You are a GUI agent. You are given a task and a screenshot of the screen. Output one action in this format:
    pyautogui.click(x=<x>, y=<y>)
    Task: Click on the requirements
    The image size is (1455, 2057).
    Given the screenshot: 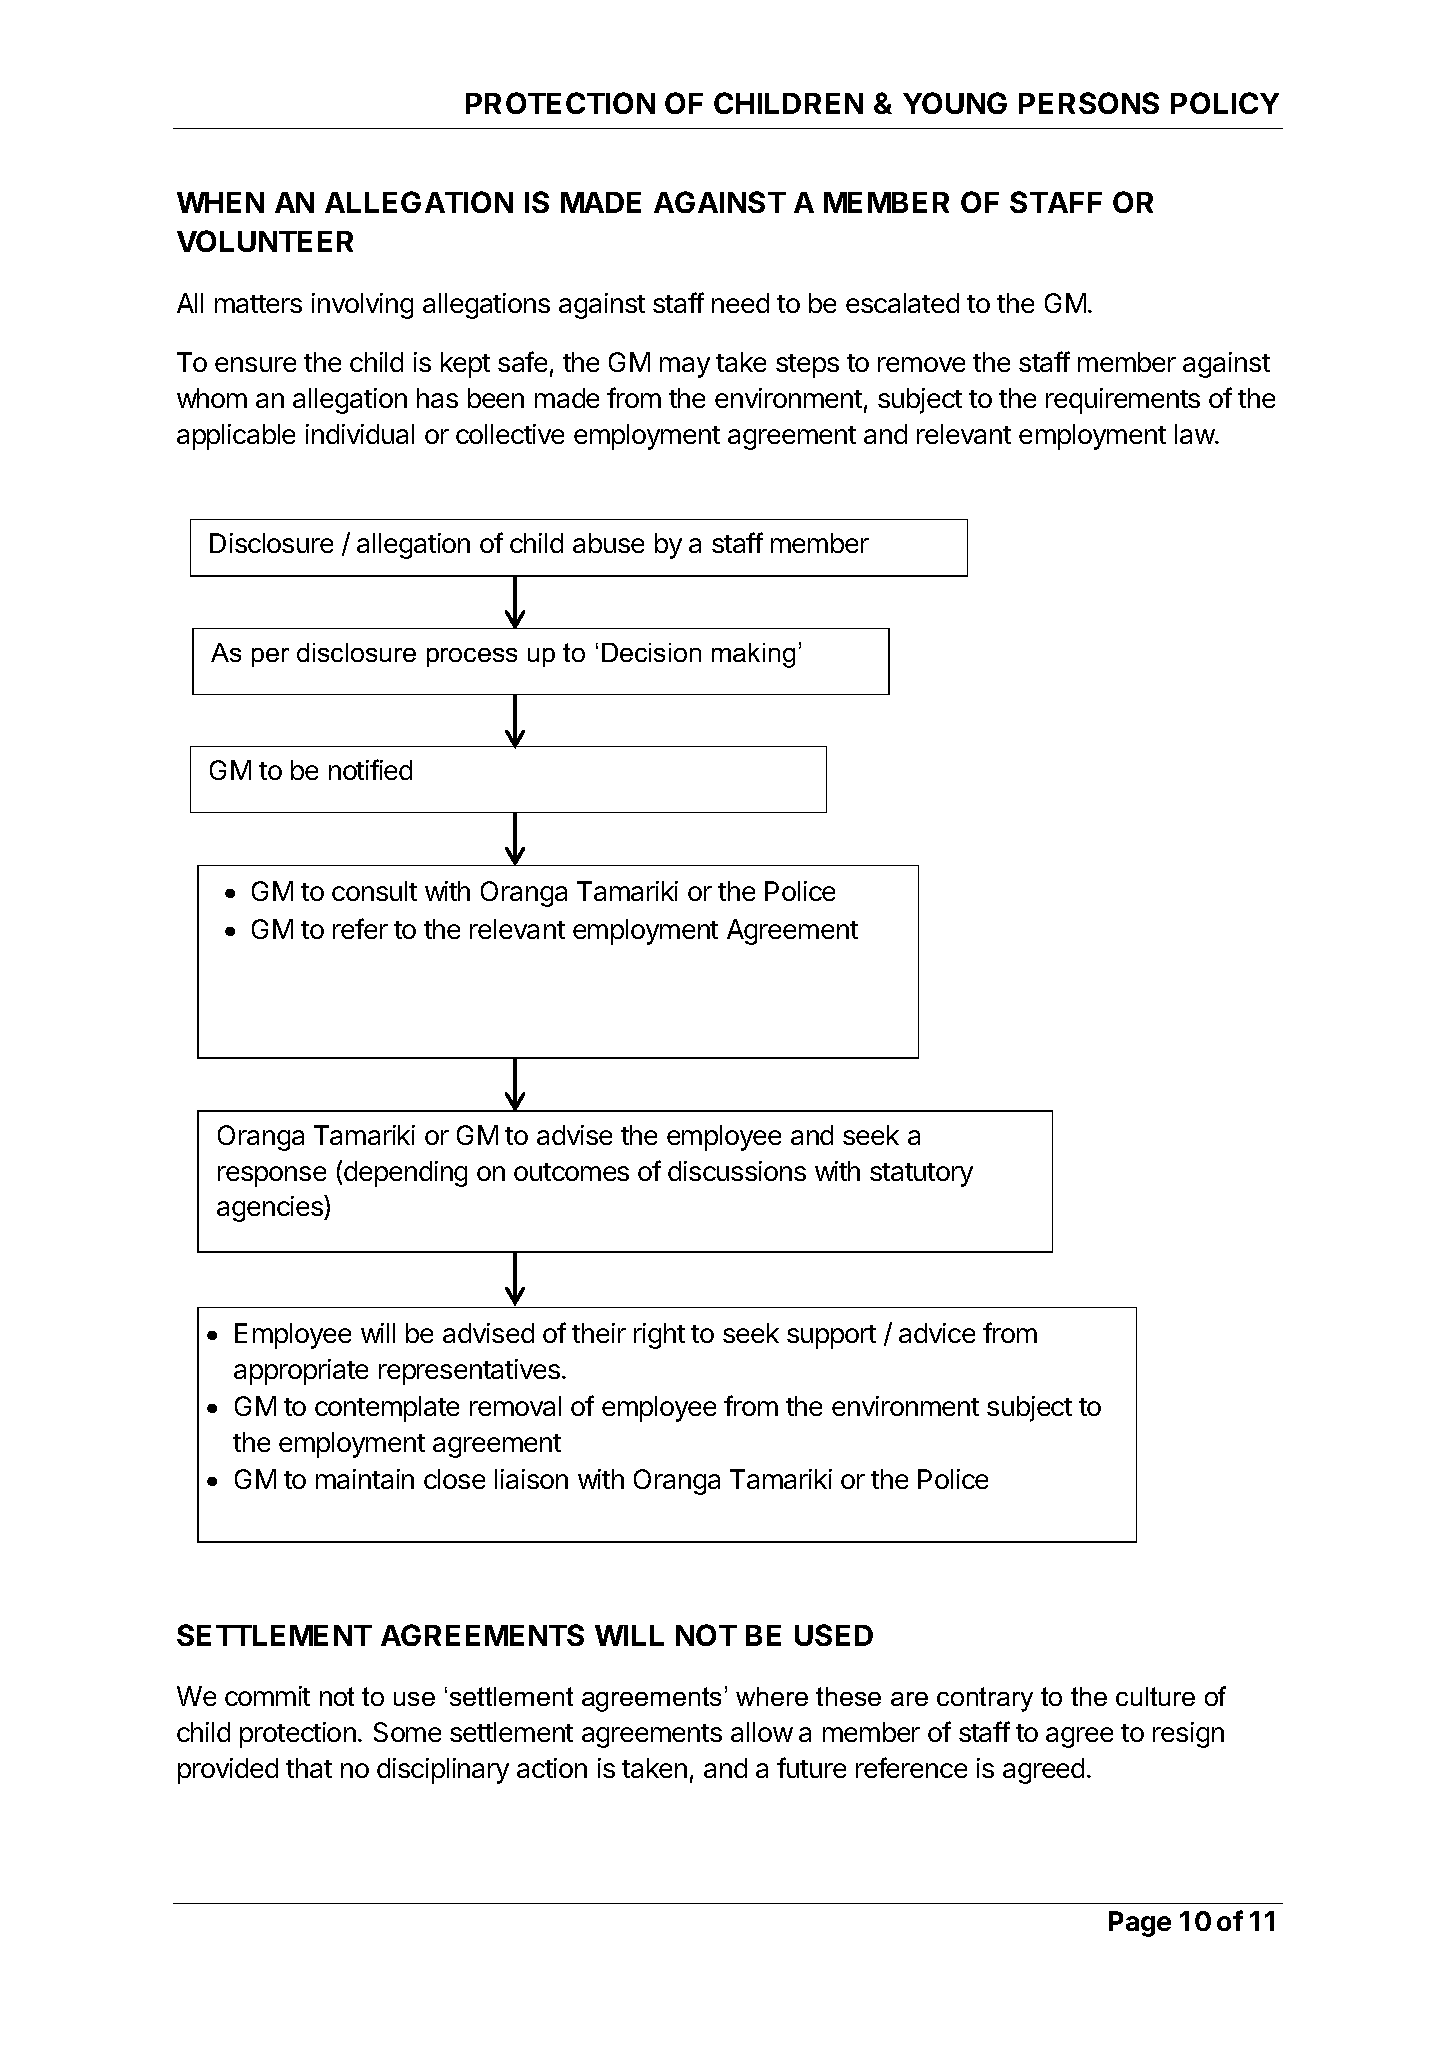 What is the action you would take?
    pyautogui.click(x=1123, y=401)
